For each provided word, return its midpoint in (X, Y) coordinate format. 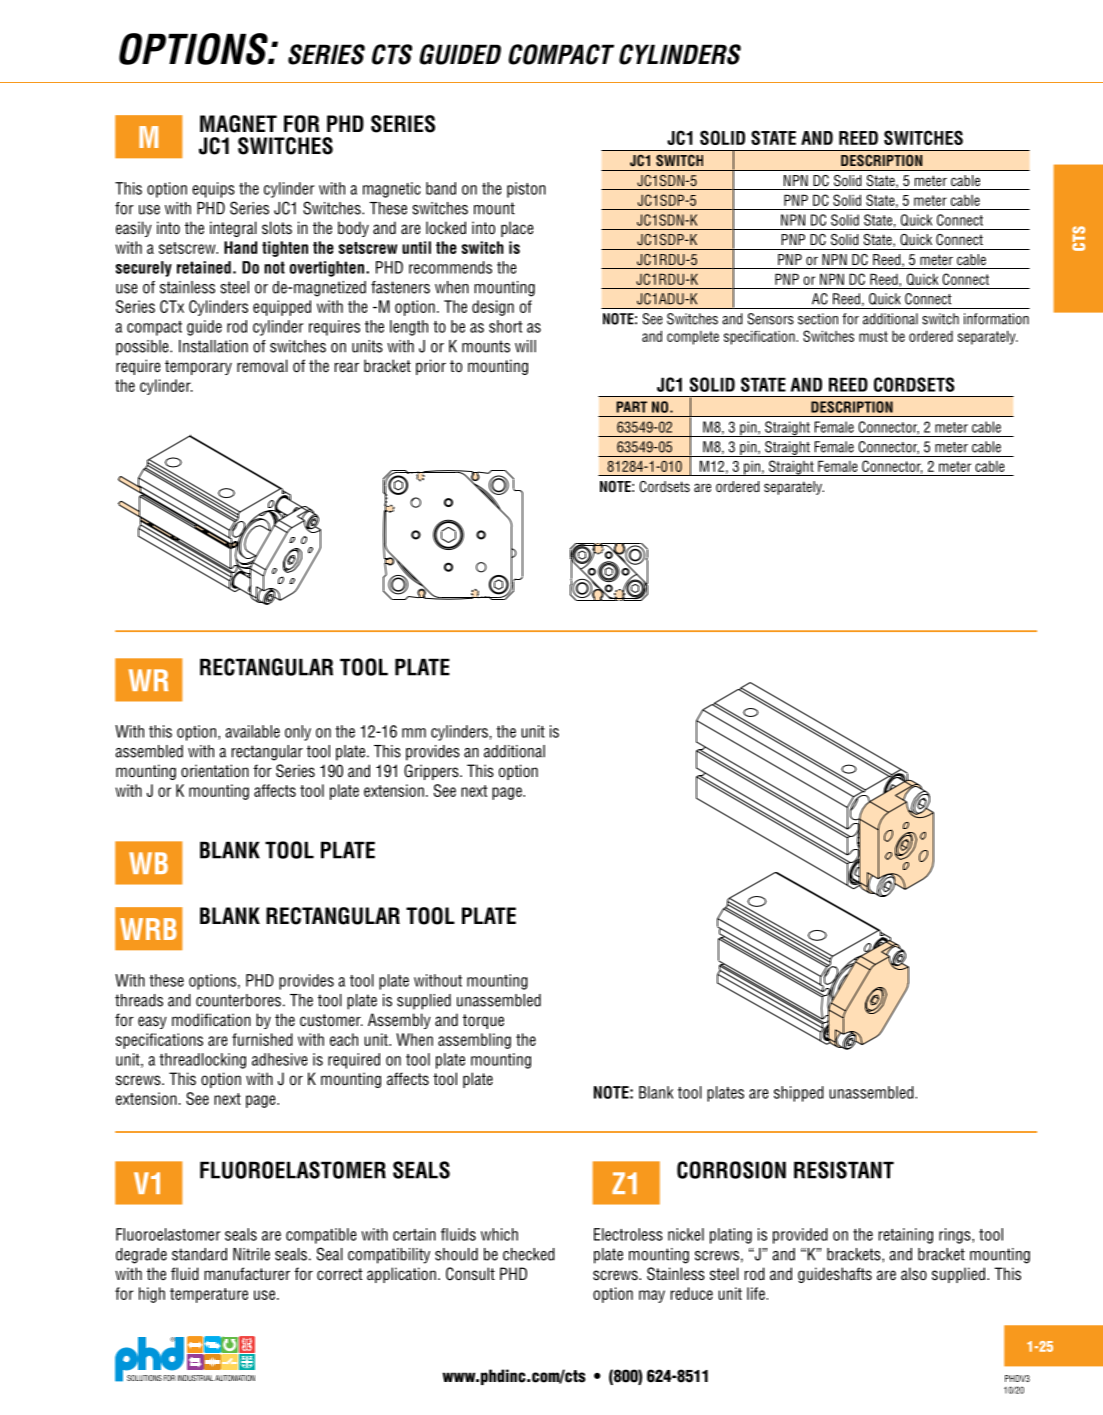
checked (529, 1254)
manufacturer (247, 1274)
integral (233, 229)
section (818, 319)
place (517, 229)
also (914, 1274)
